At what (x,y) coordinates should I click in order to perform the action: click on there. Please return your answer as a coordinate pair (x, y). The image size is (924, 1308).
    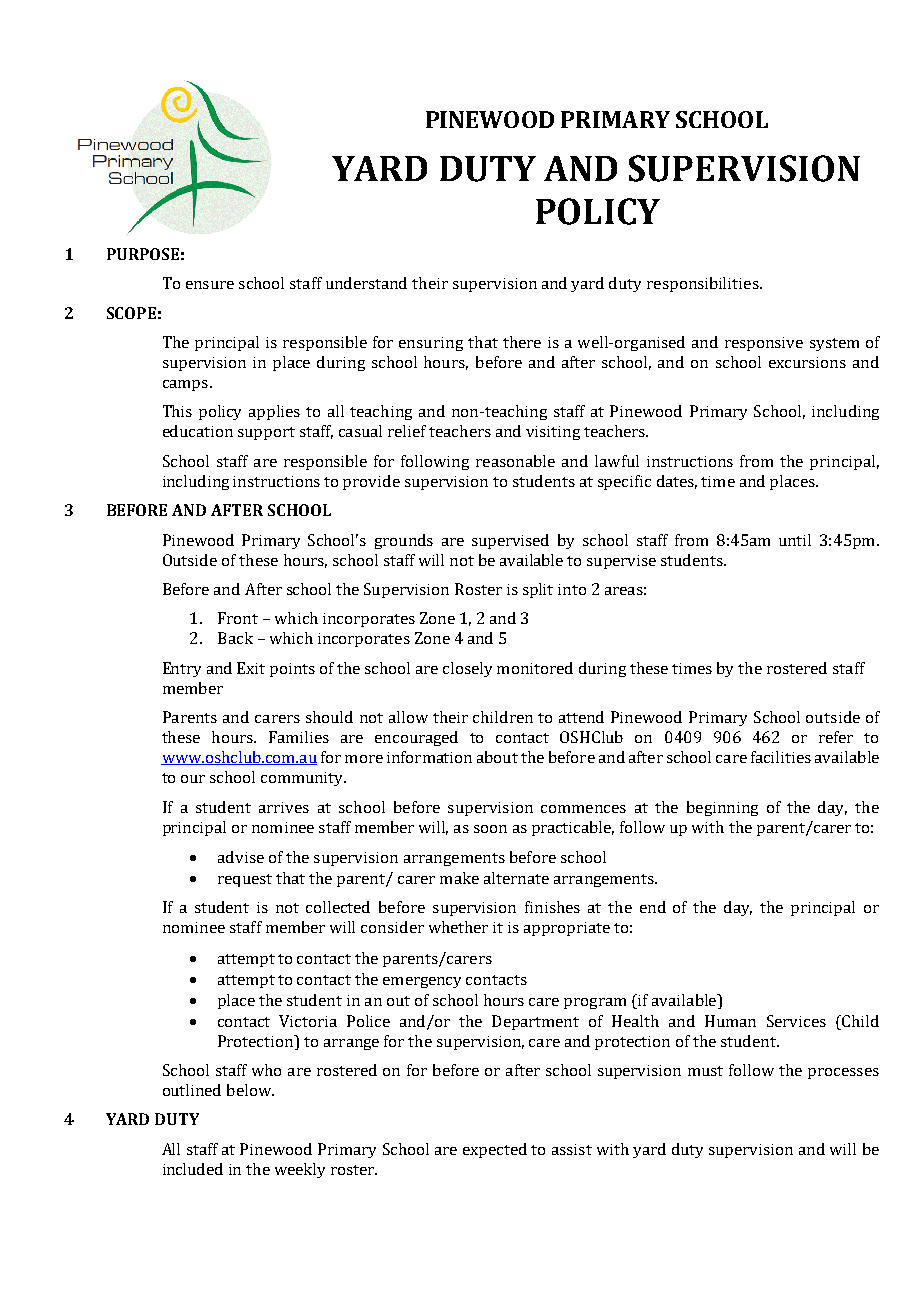
    Looking at the image, I should click on (522, 342).
